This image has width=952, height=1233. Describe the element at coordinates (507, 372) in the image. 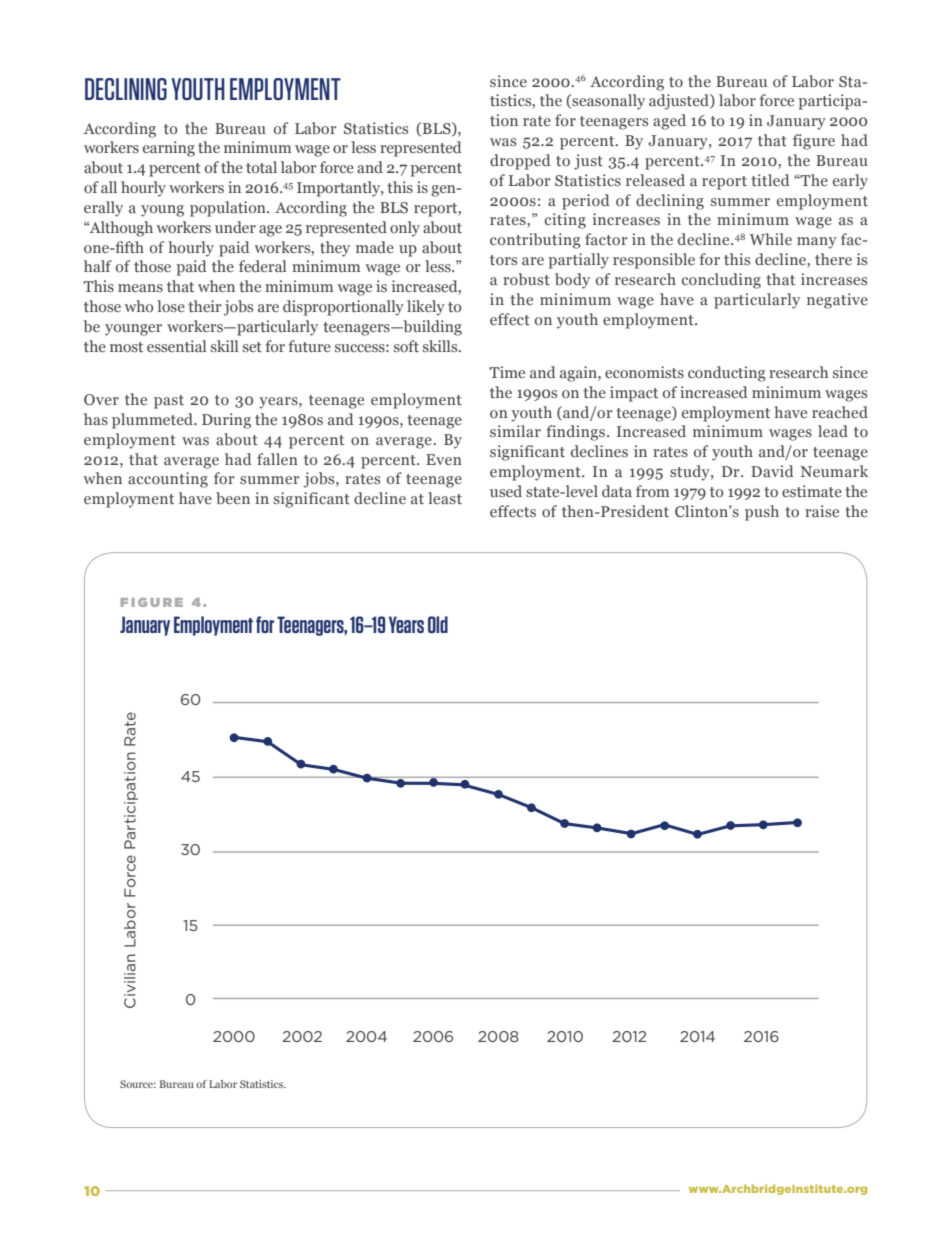

I see `Time` at that location.
